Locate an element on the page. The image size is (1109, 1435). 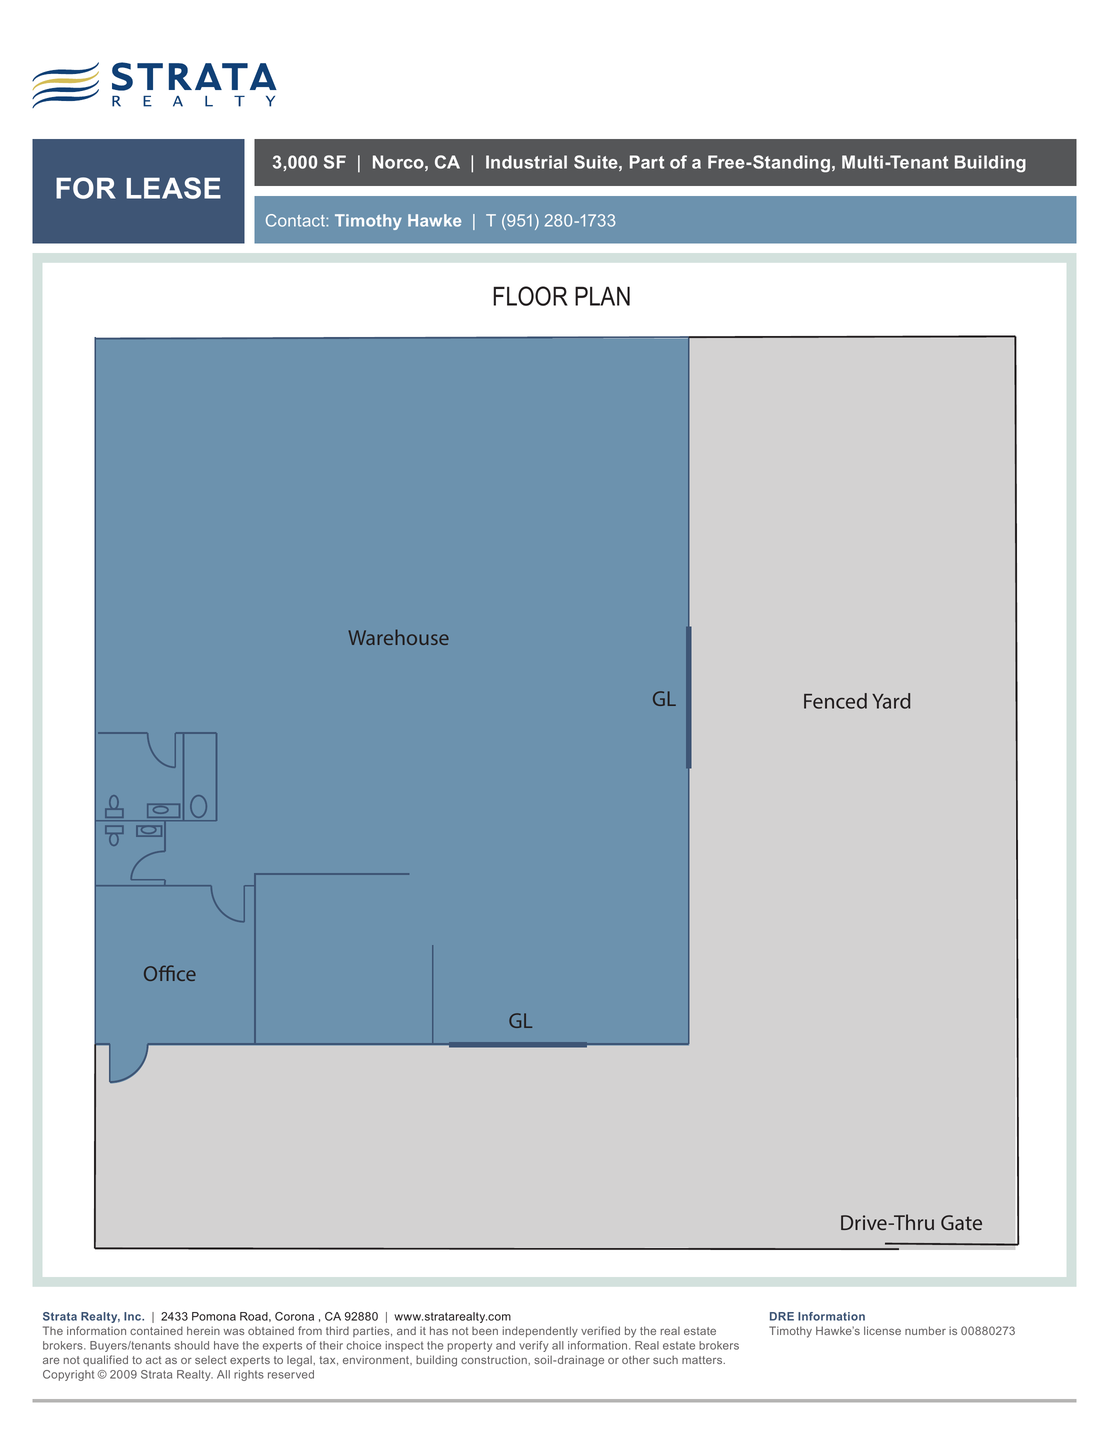
should is located at coordinates (192, 1345).
